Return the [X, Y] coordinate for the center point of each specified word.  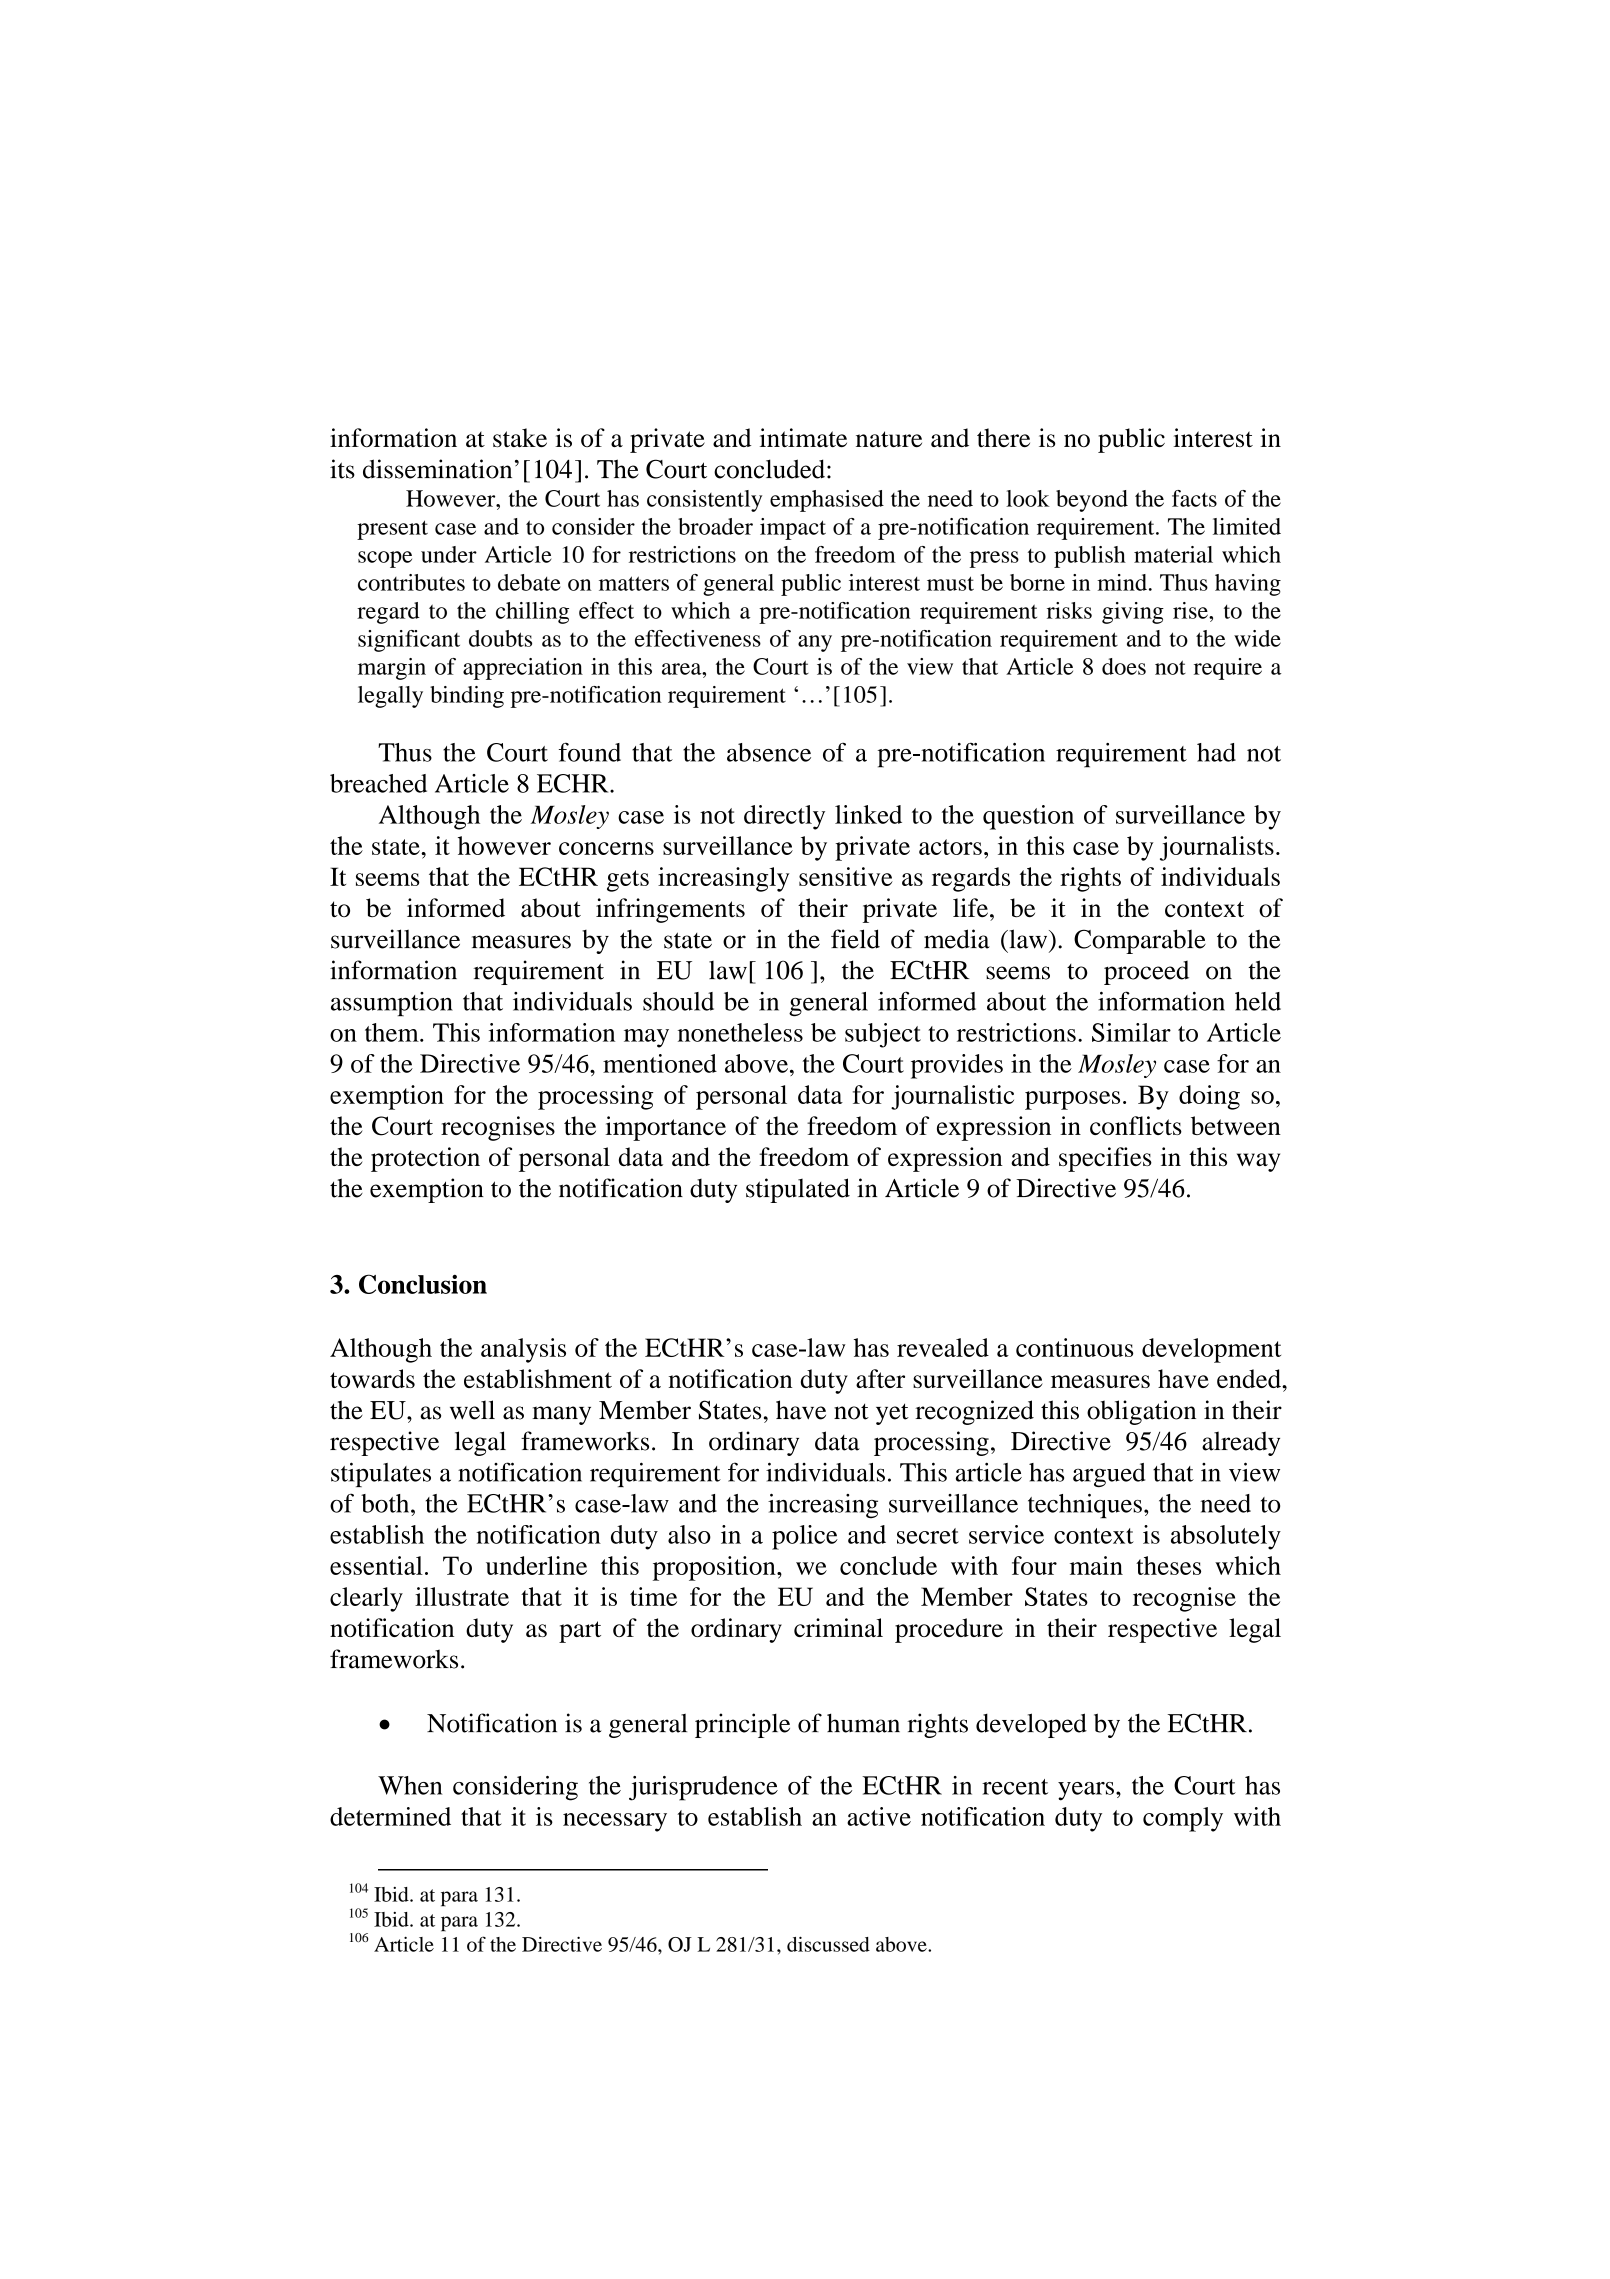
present [392, 530]
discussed [828, 1944]
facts [1194, 498]
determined [390, 1816]
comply [1183, 1819]
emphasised [827, 501]
